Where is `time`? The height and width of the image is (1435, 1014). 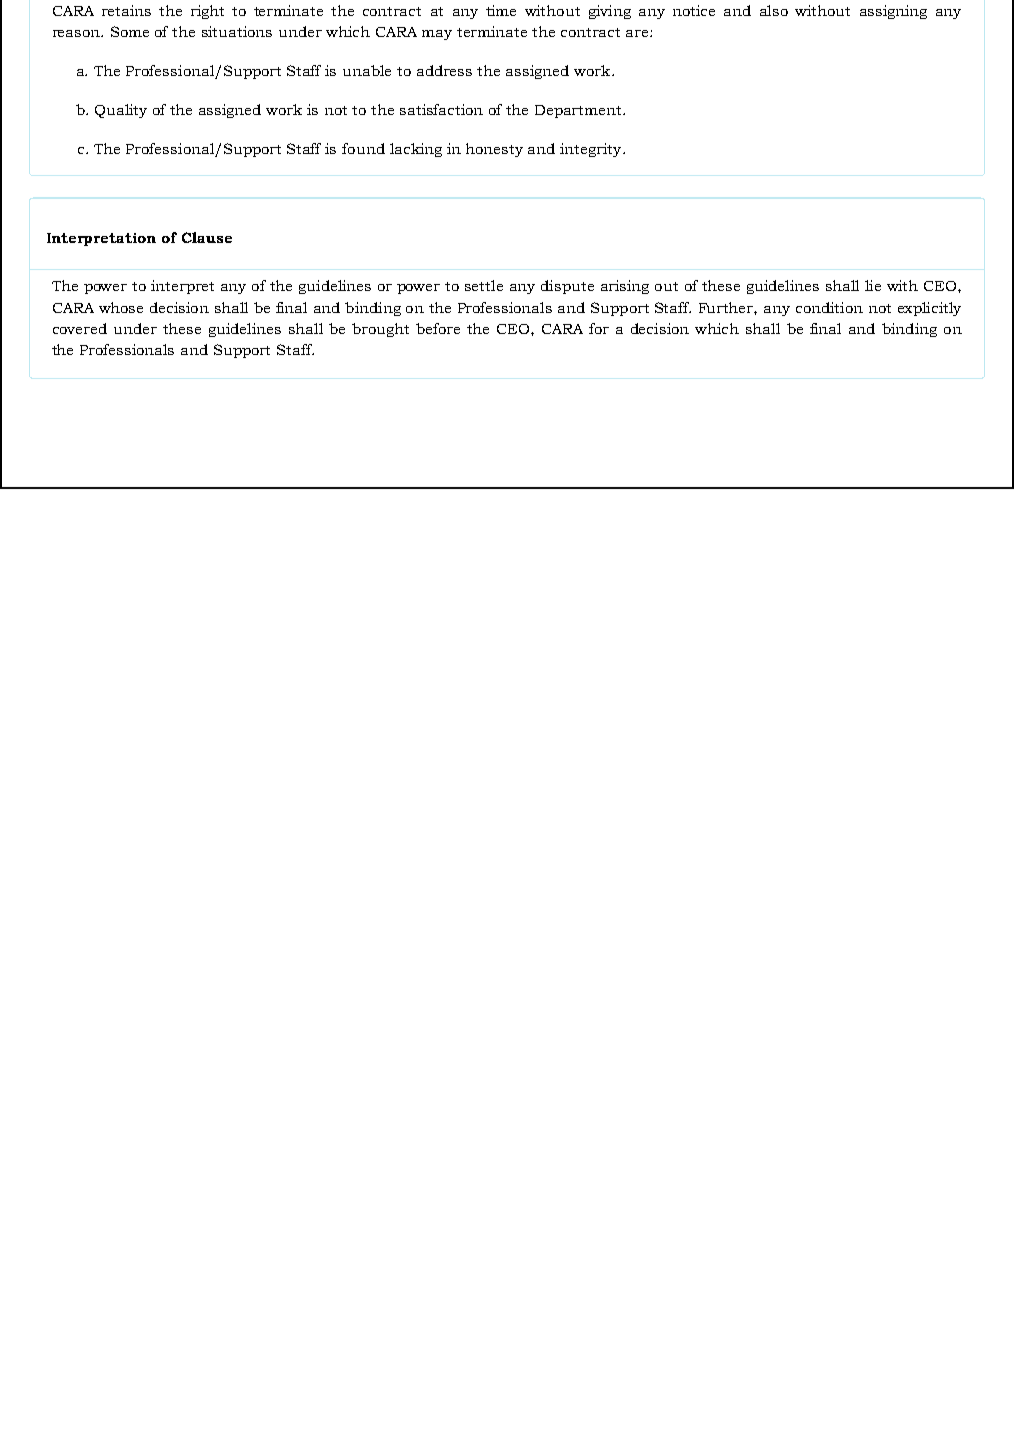
time is located at coordinates (501, 10).
